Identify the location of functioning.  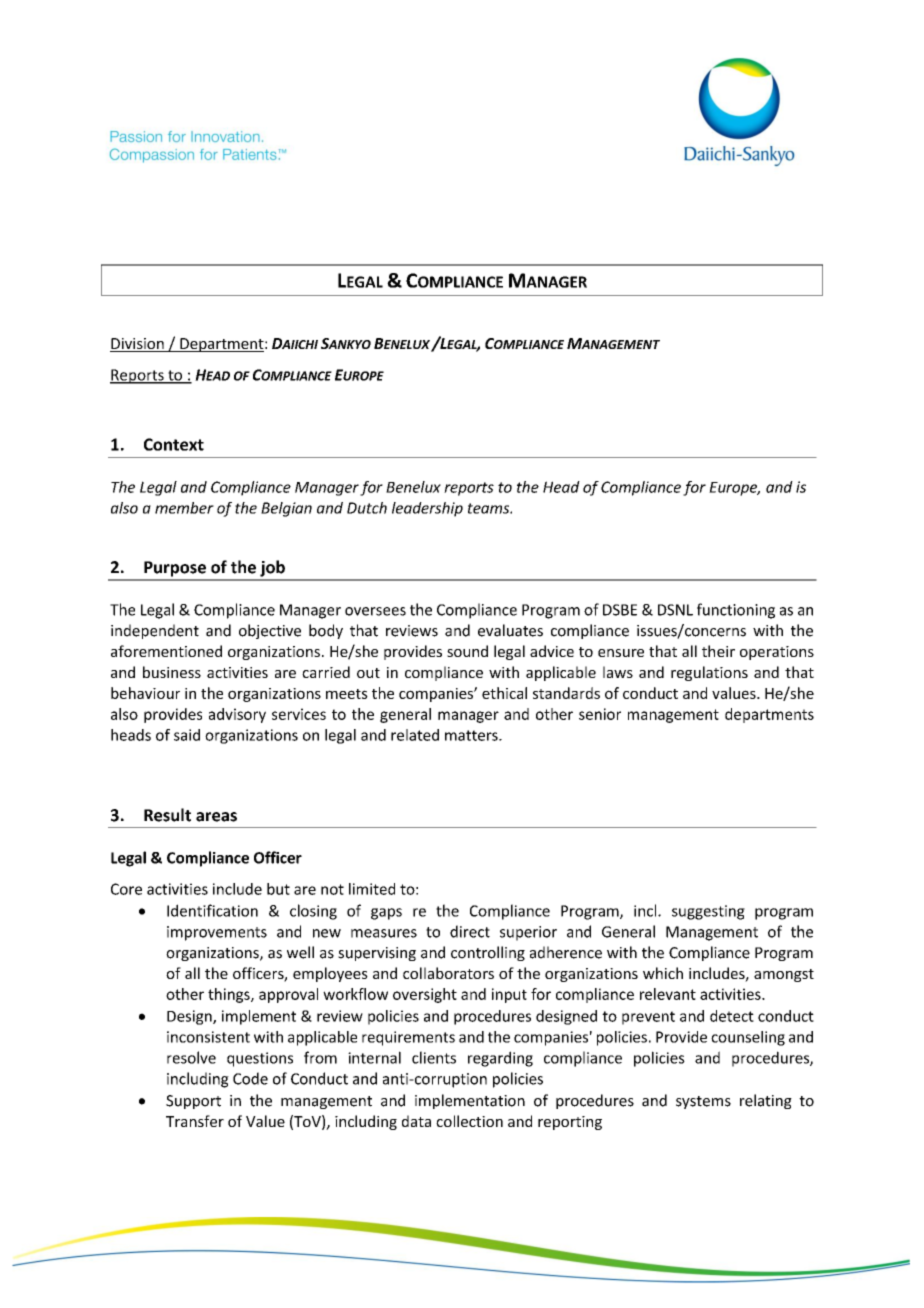
(736, 611).
